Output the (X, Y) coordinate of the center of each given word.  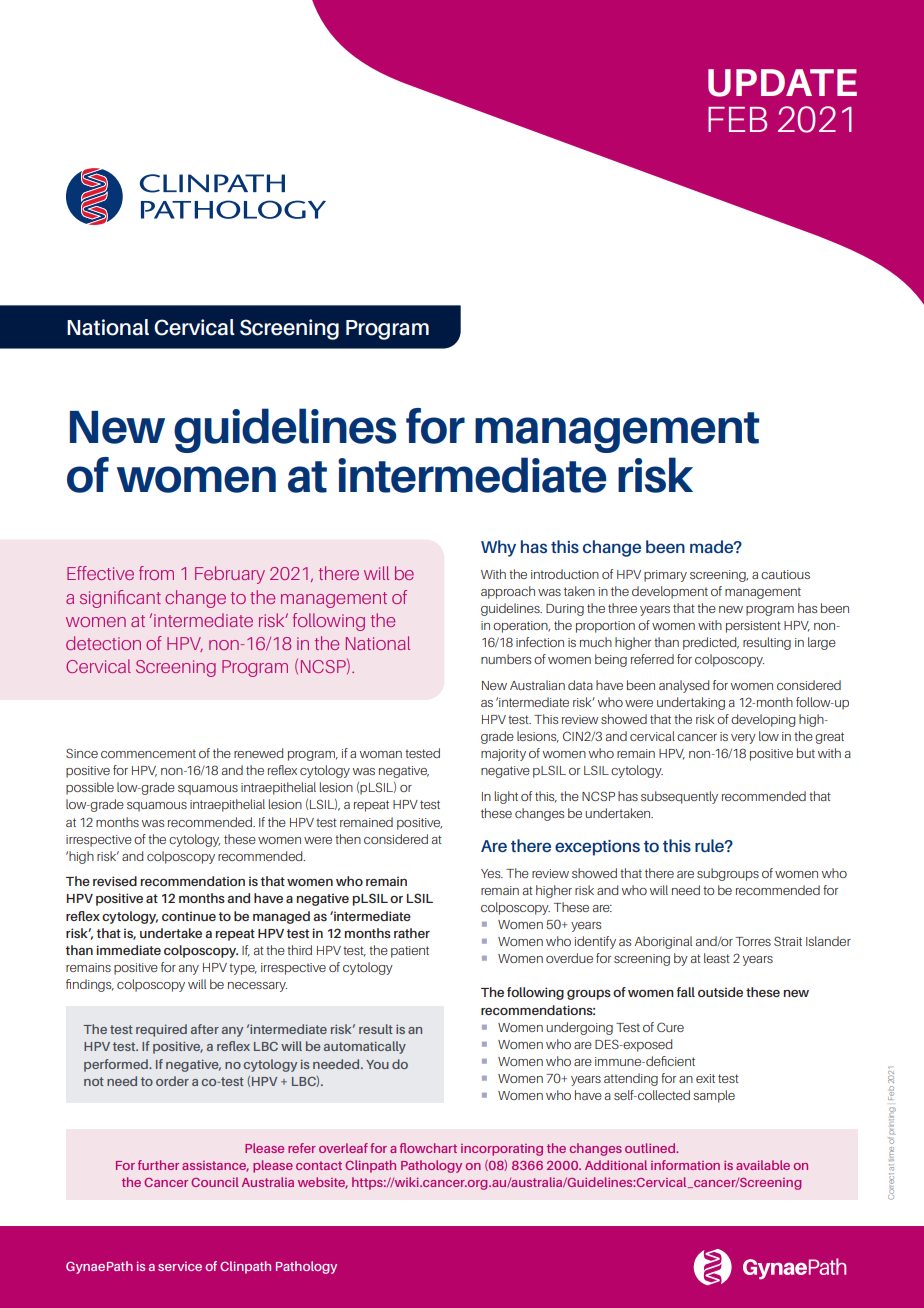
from (156, 573)
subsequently (679, 797)
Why (498, 548)
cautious (785, 574)
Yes (492, 873)
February (230, 575)
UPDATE (782, 83)
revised (115, 881)
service (180, 1266)
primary (665, 576)
